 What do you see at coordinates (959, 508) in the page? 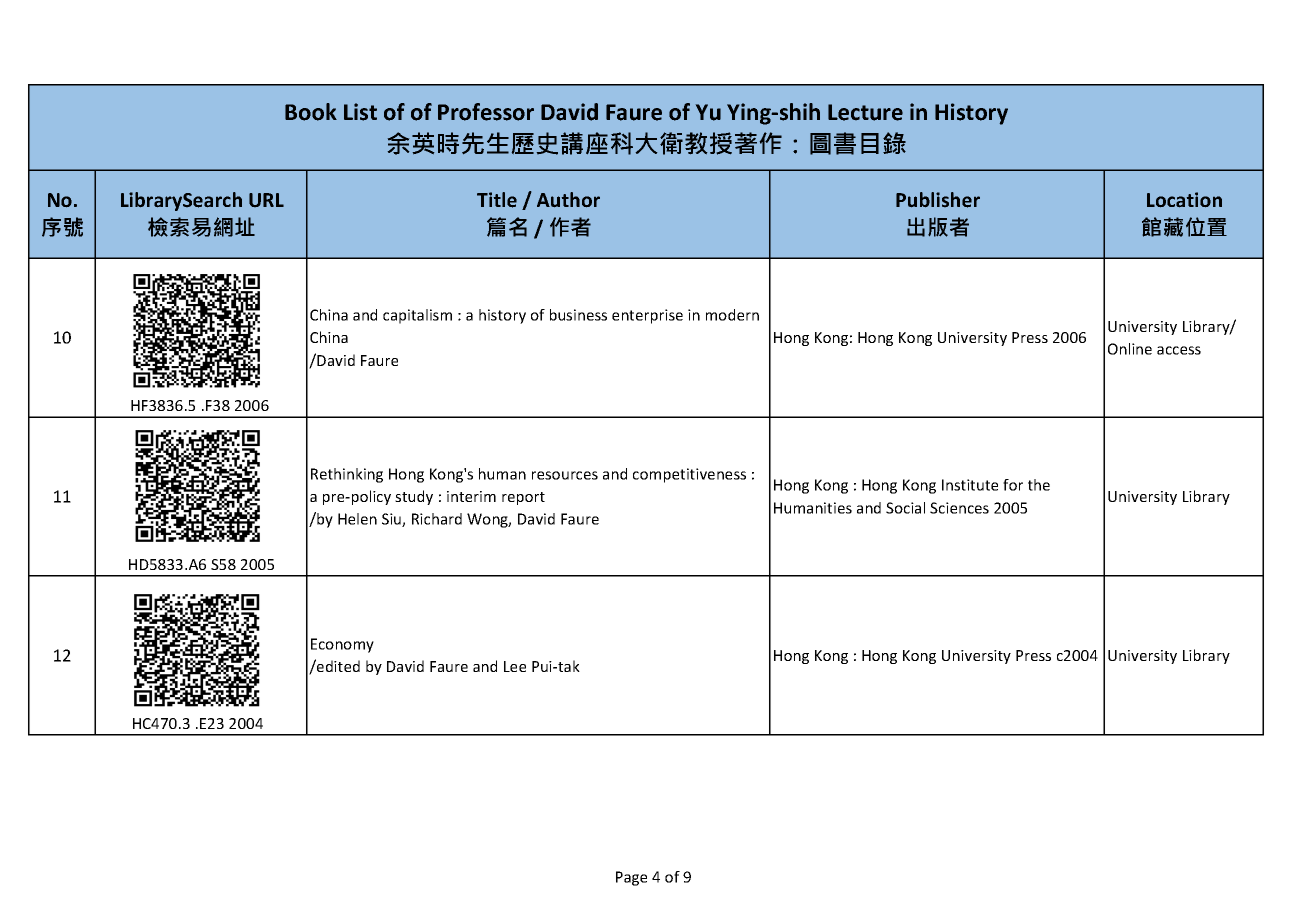
I see `Sciences` at bounding box center [959, 508].
